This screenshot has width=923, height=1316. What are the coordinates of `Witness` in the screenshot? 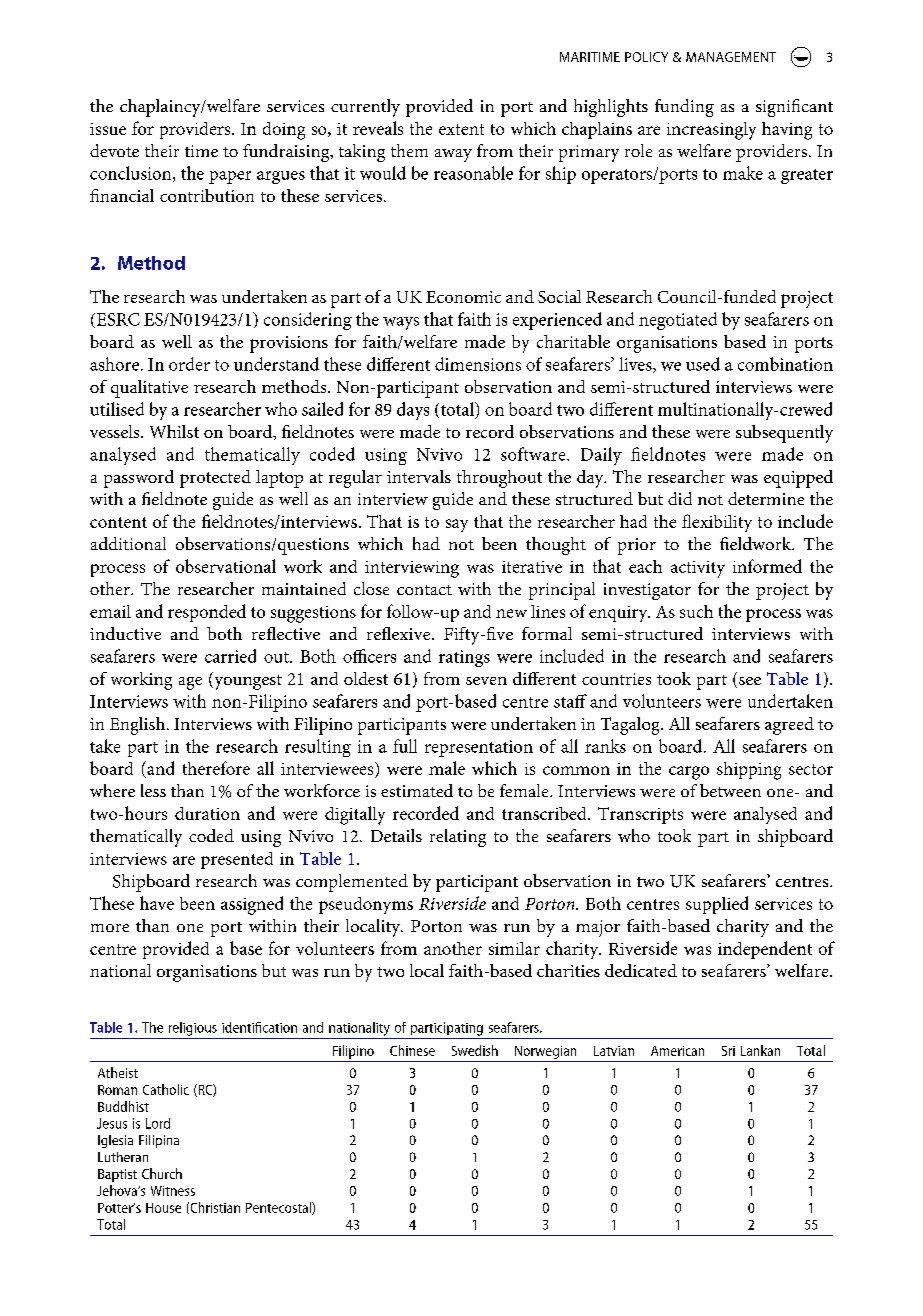 It's located at (173, 1191).
